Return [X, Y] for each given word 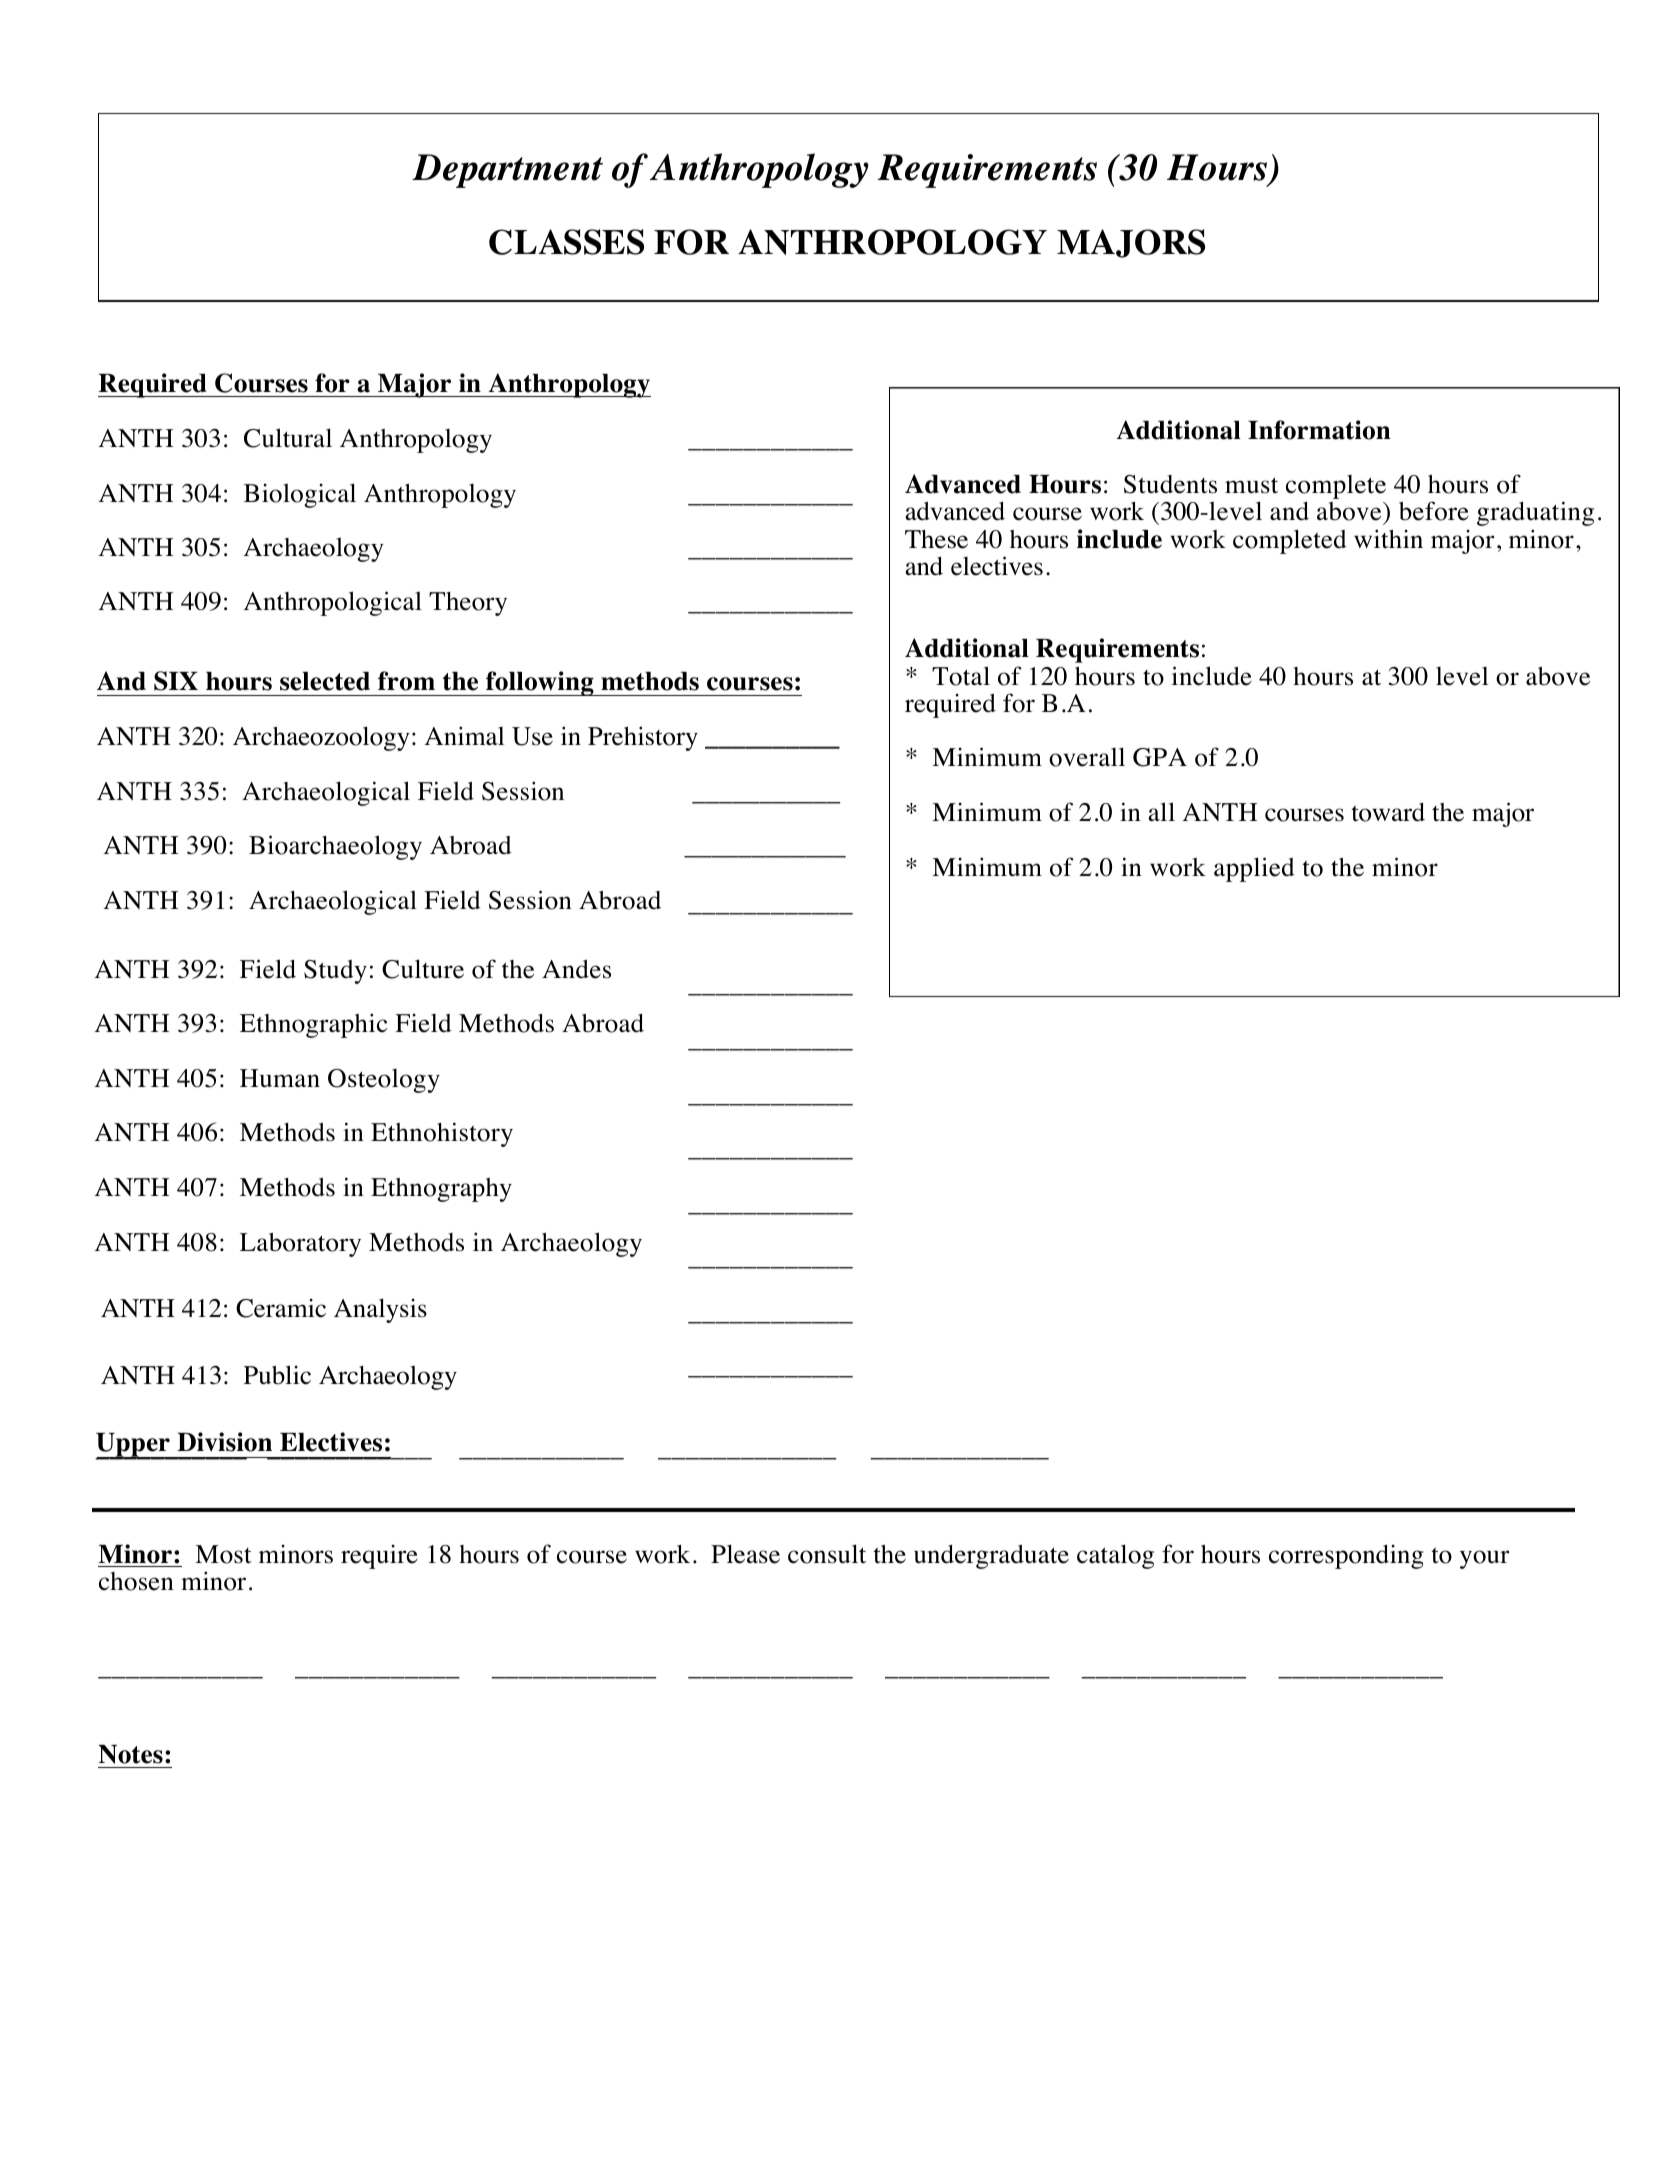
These [936, 539]
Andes [576, 969]
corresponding [1346, 1557]
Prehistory [643, 738]
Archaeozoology [321, 738]
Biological [300, 495]
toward [1388, 812]
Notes [130, 1754]
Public [277, 1375]
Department [507, 171]
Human [280, 1078]
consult [827, 1554]
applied [1254, 869]
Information [1319, 430]
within [1388, 539]
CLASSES [566, 242]
